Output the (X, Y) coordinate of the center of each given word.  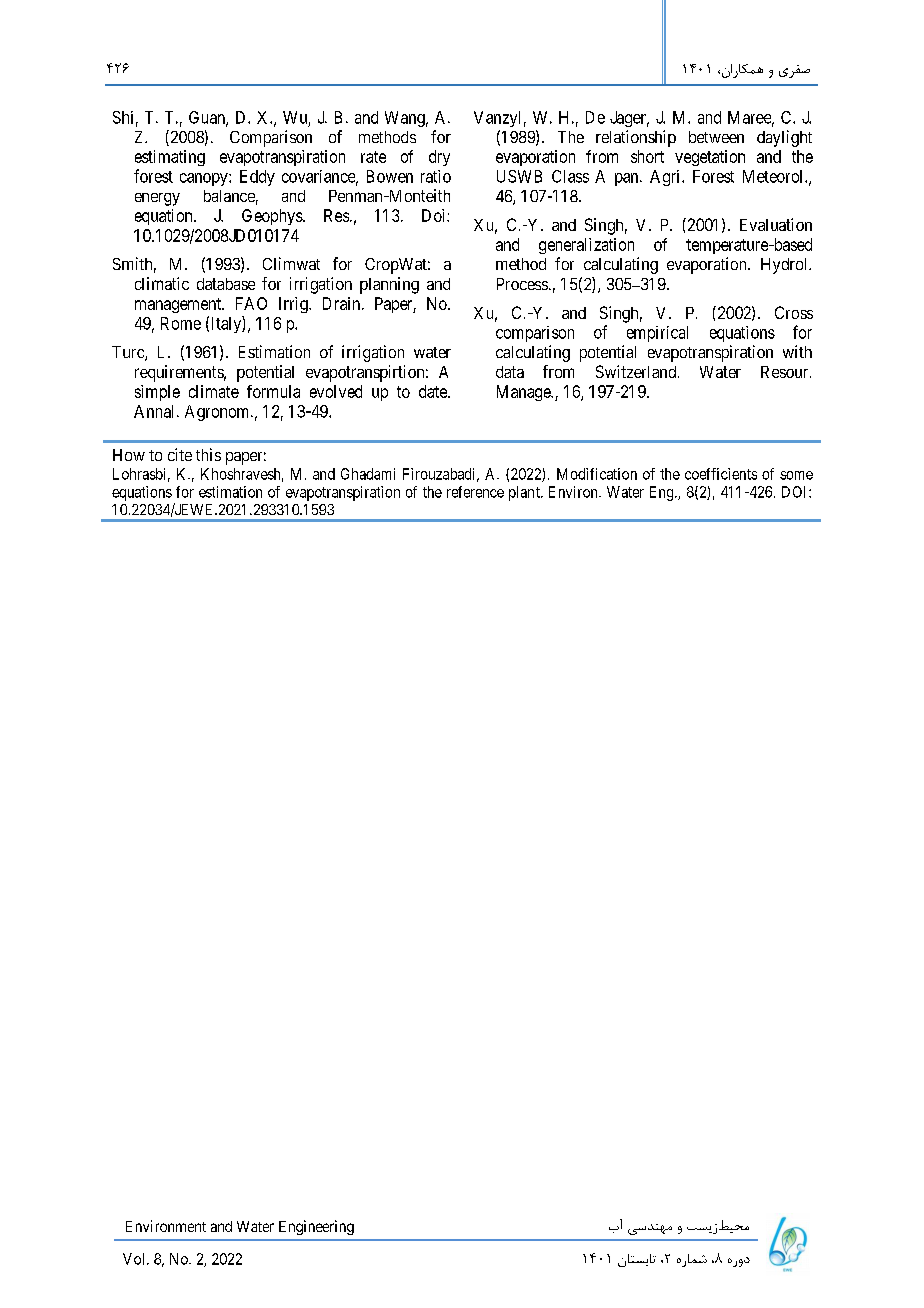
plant (525, 493)
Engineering (316, 1227)
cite (180, 454)
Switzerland (637, 371)
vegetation (710, 158)
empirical (657, 334)
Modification (597, 474)
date (434, 391)
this (208, 454)
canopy (205, 179)
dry (439, 158)
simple (157, 393)
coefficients (721, 474)
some (796, 475)
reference (475, 492)
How (129, 455)
